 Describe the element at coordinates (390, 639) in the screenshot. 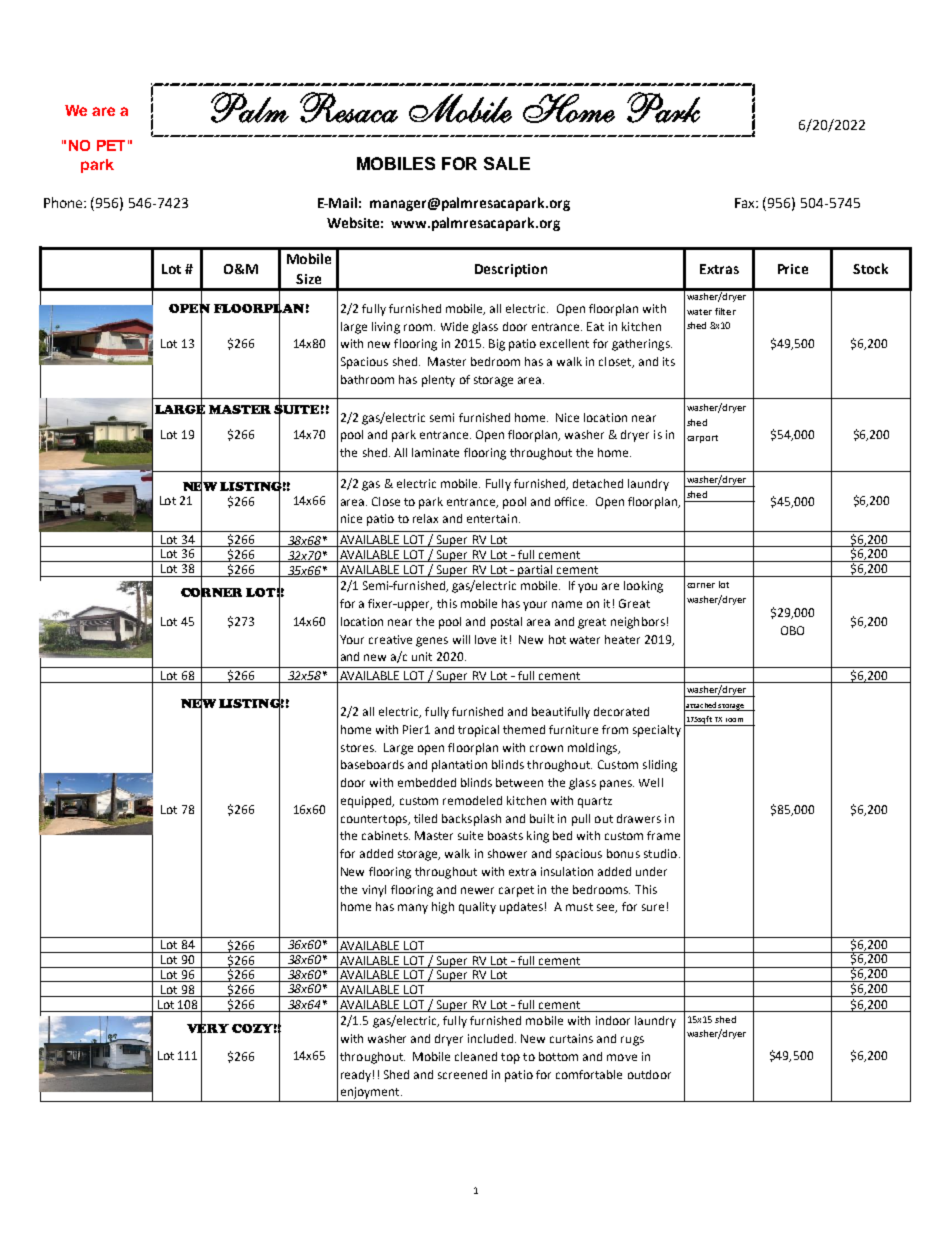

I see `creative` at that location.
